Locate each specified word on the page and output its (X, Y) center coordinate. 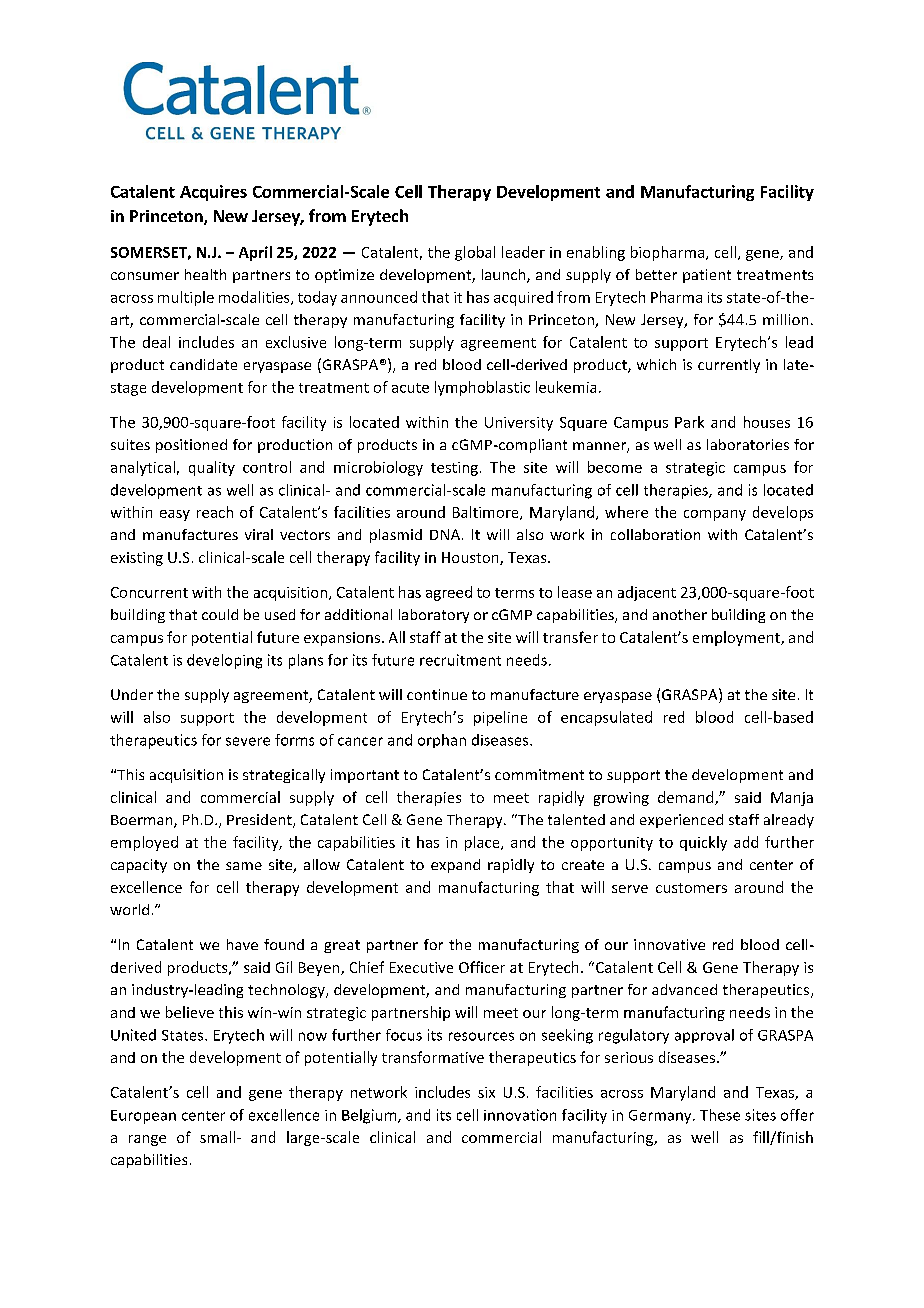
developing (224, 661)
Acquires (213, 193)
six (486, 1092)
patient (707, 276)
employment (737, 638)
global (475, 253)
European (143, 1117)
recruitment (460, 660)
